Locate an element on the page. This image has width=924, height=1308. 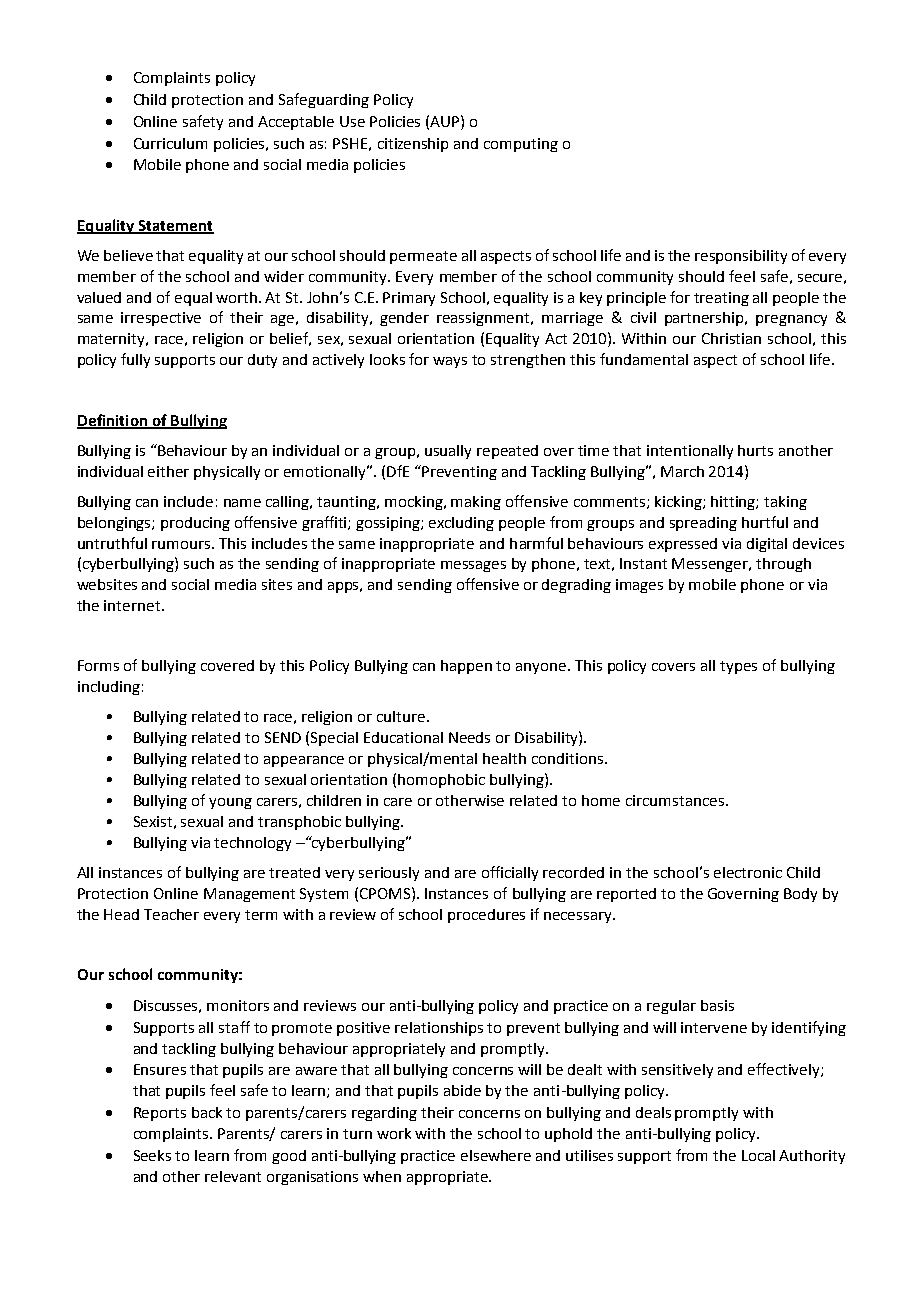
hurts is located at coordinates (755, 450).
